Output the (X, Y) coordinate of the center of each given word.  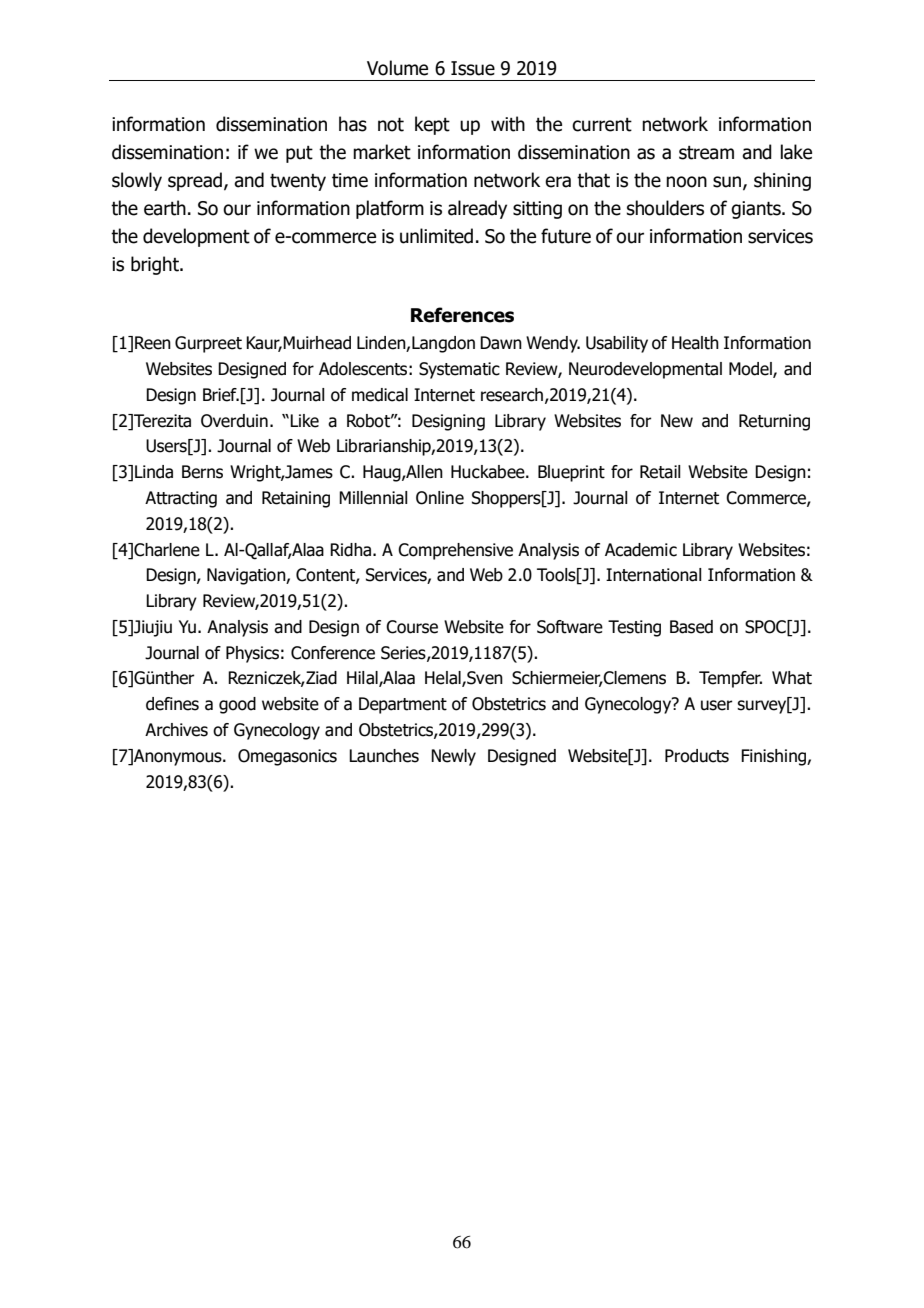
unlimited (436, 236)
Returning (774, 422)
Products (697, 756)
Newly (453, 757)
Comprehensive (455, 551)
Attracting (181, 499)
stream (706, 153)
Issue (473, 68)
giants (757, 210)
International (654, 575)
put (299, 154)
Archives (176, 730)
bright (156, 265)
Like (304, 421)
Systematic (459, 370)
